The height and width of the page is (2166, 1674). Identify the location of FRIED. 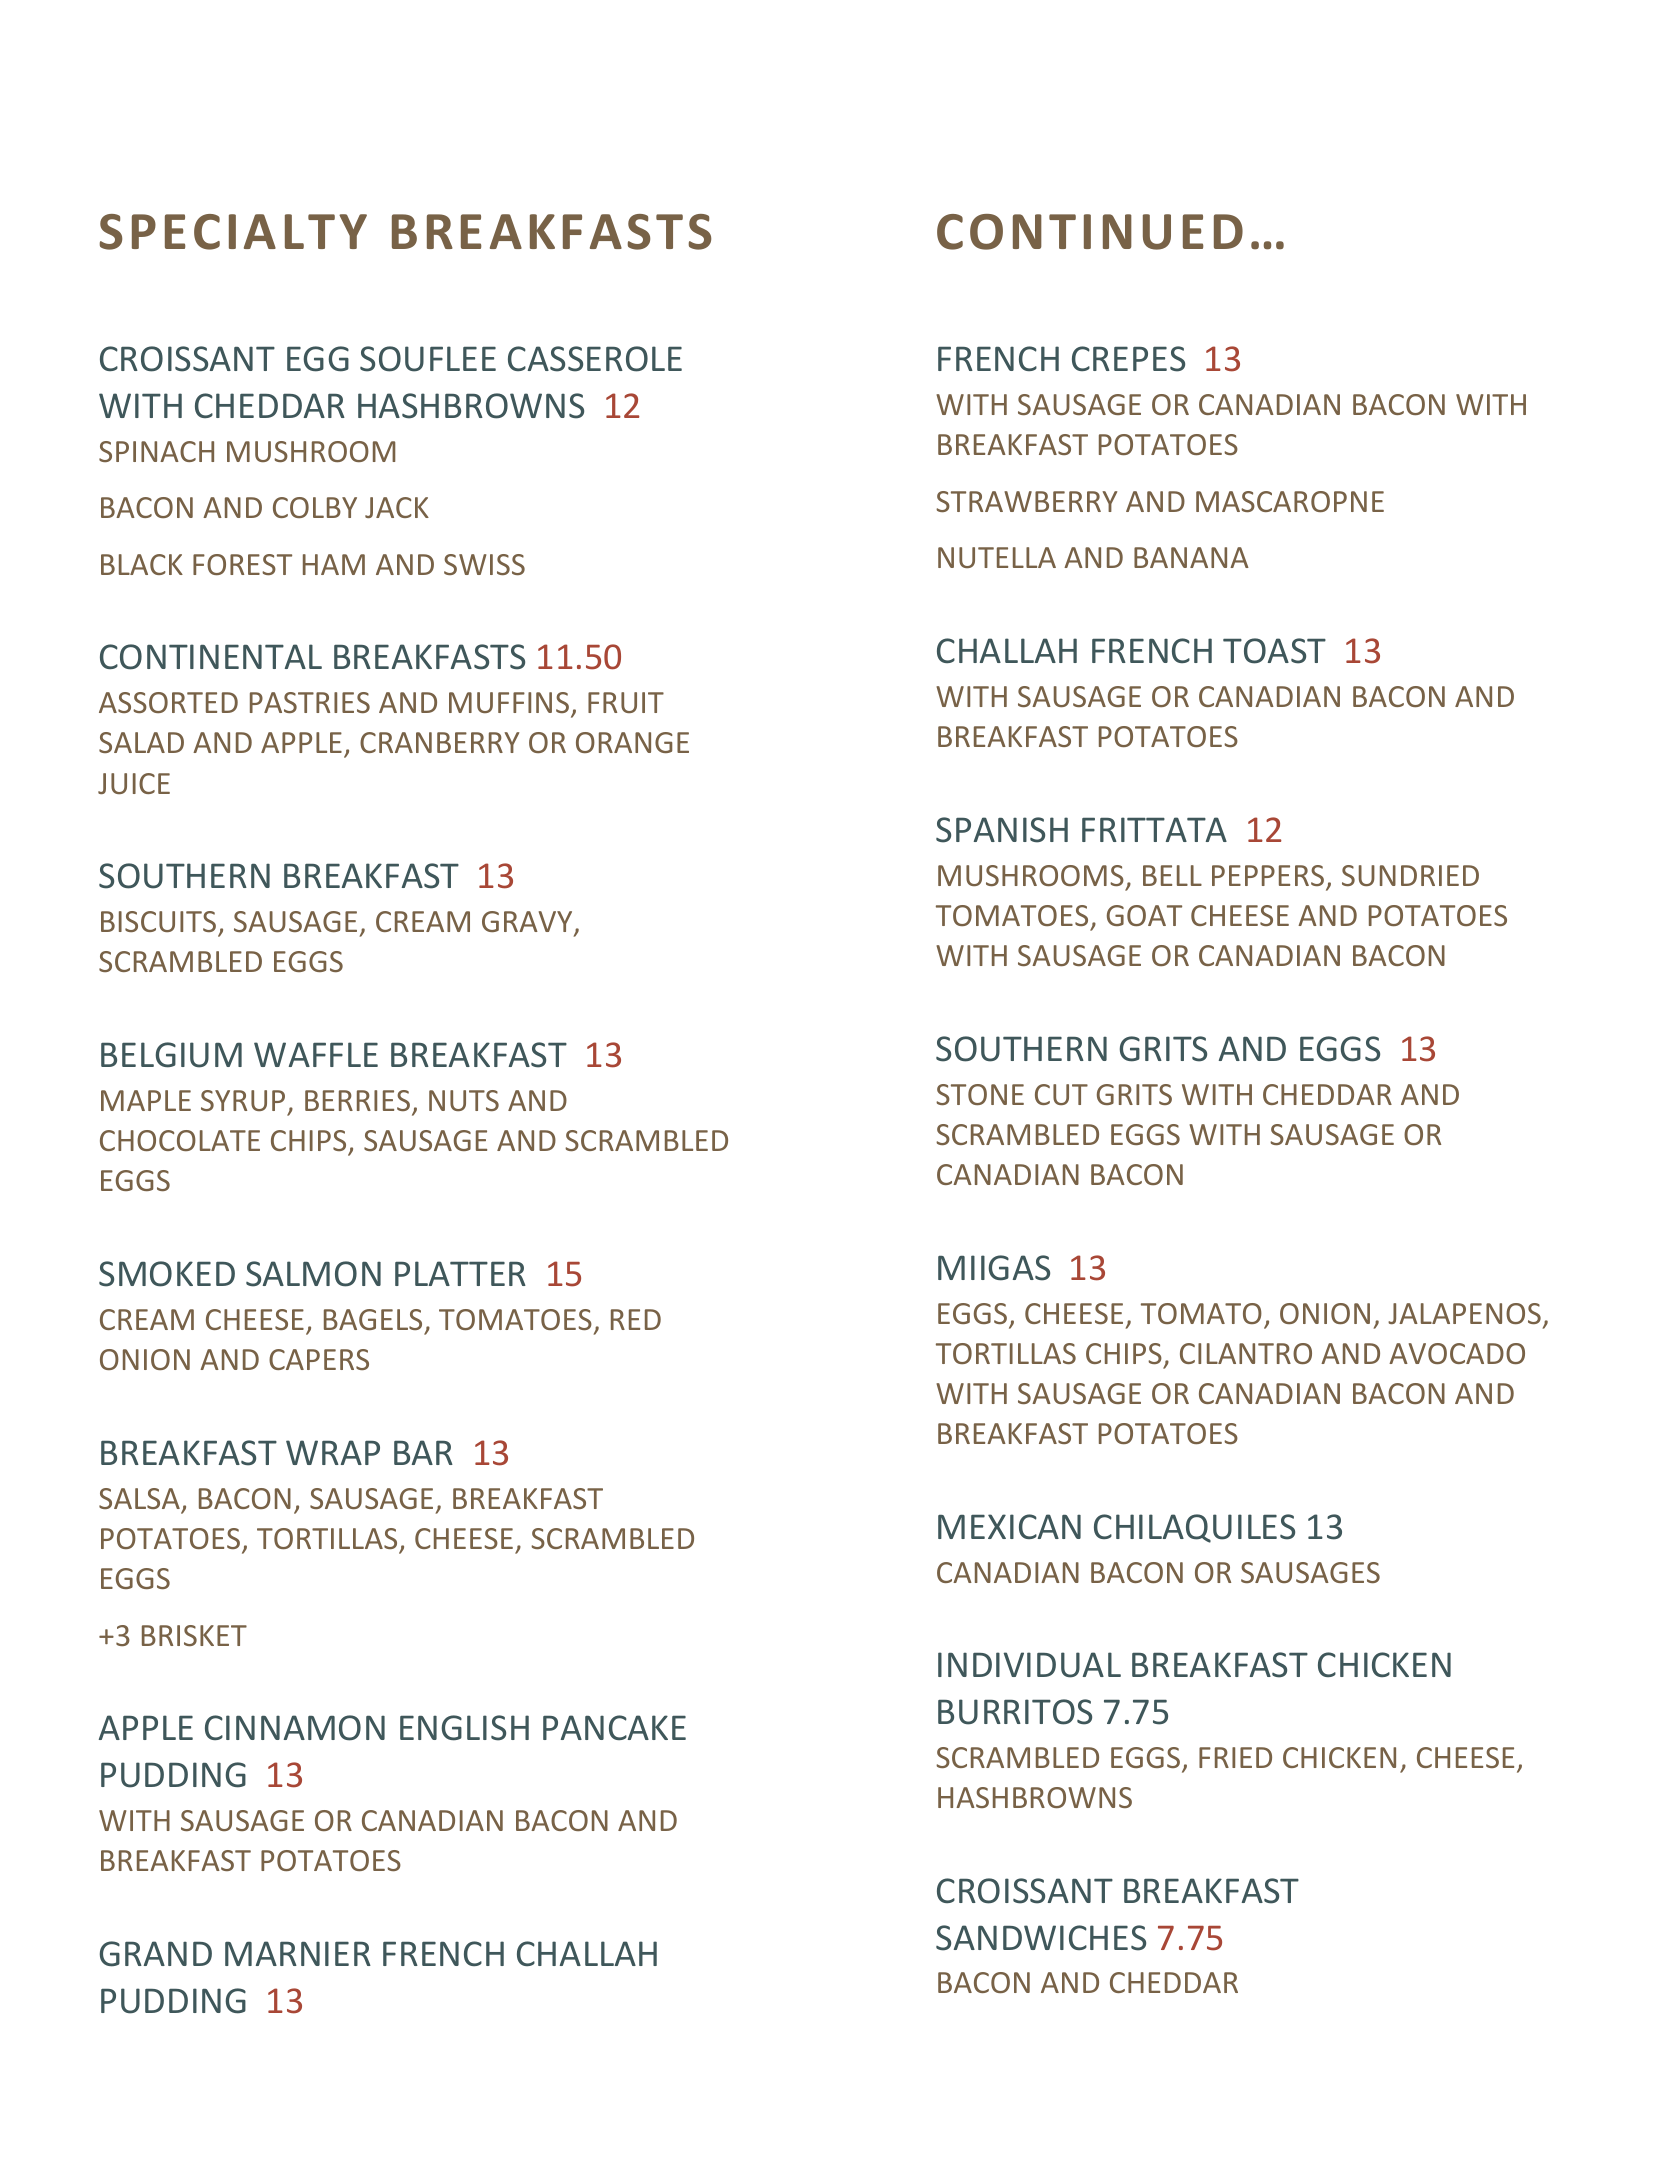
(1235, 1757).
